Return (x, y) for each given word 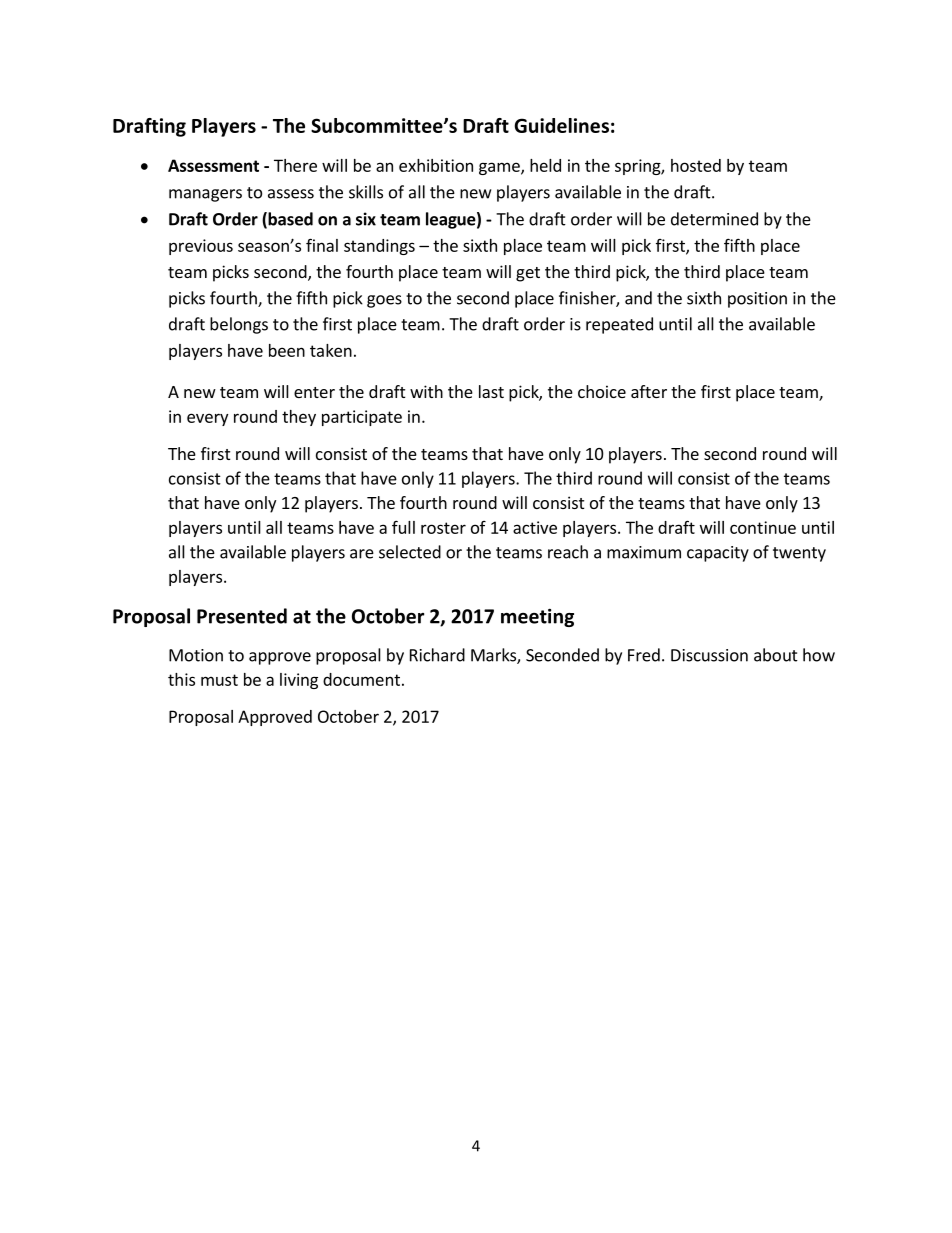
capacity (718, 554)
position (757, 300)
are (362, 554)
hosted (696, 165)
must (219, 680)
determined (714, 219)
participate (362, 418)
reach (568, 552)
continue (763, 527)
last (491, 391)
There (295, 165)
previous (201, 247)
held (545, 165)
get (528, 274)
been (287, 350)
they (299, 418)
